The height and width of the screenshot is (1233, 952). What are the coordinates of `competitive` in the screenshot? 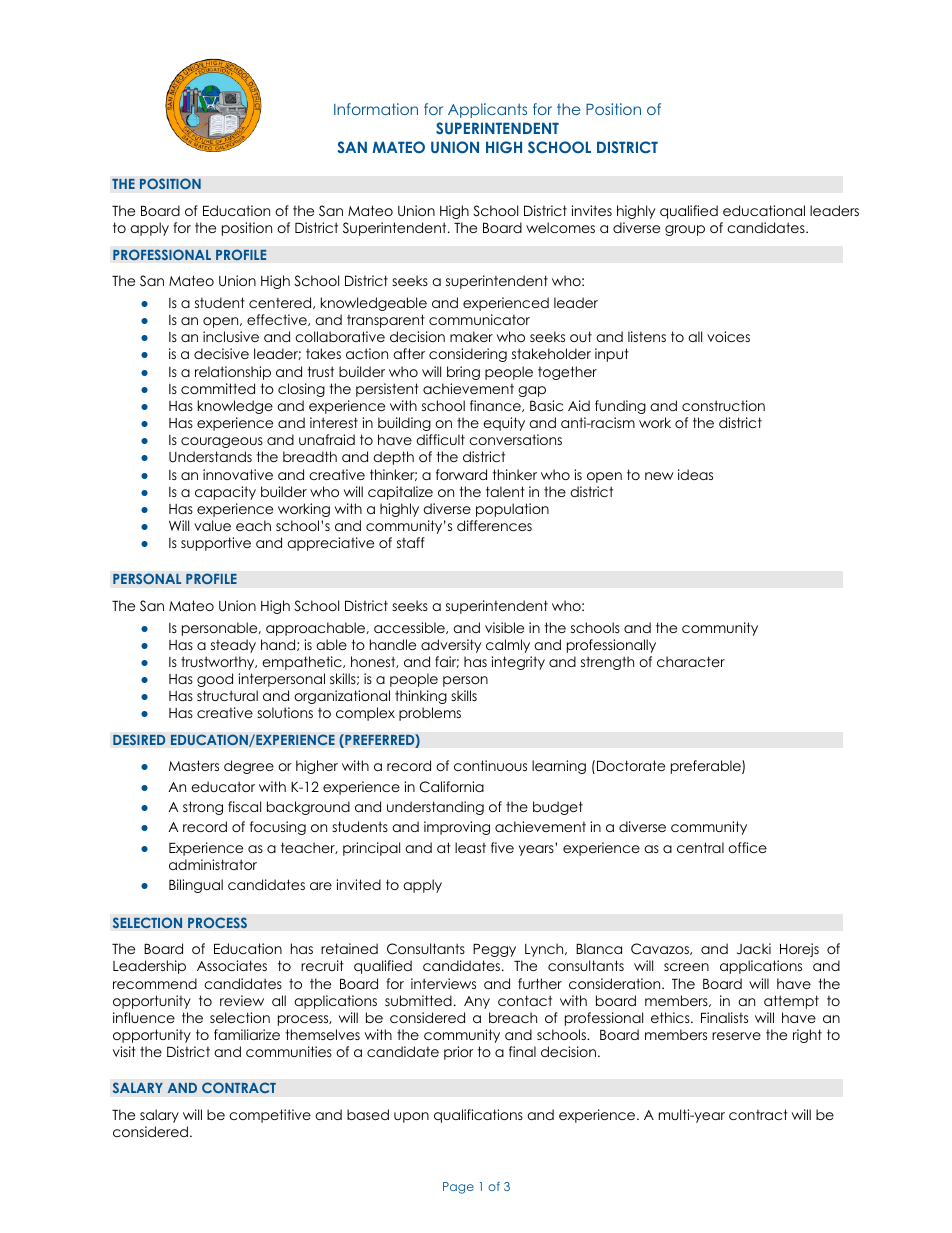 It's located at (270, 1116).
